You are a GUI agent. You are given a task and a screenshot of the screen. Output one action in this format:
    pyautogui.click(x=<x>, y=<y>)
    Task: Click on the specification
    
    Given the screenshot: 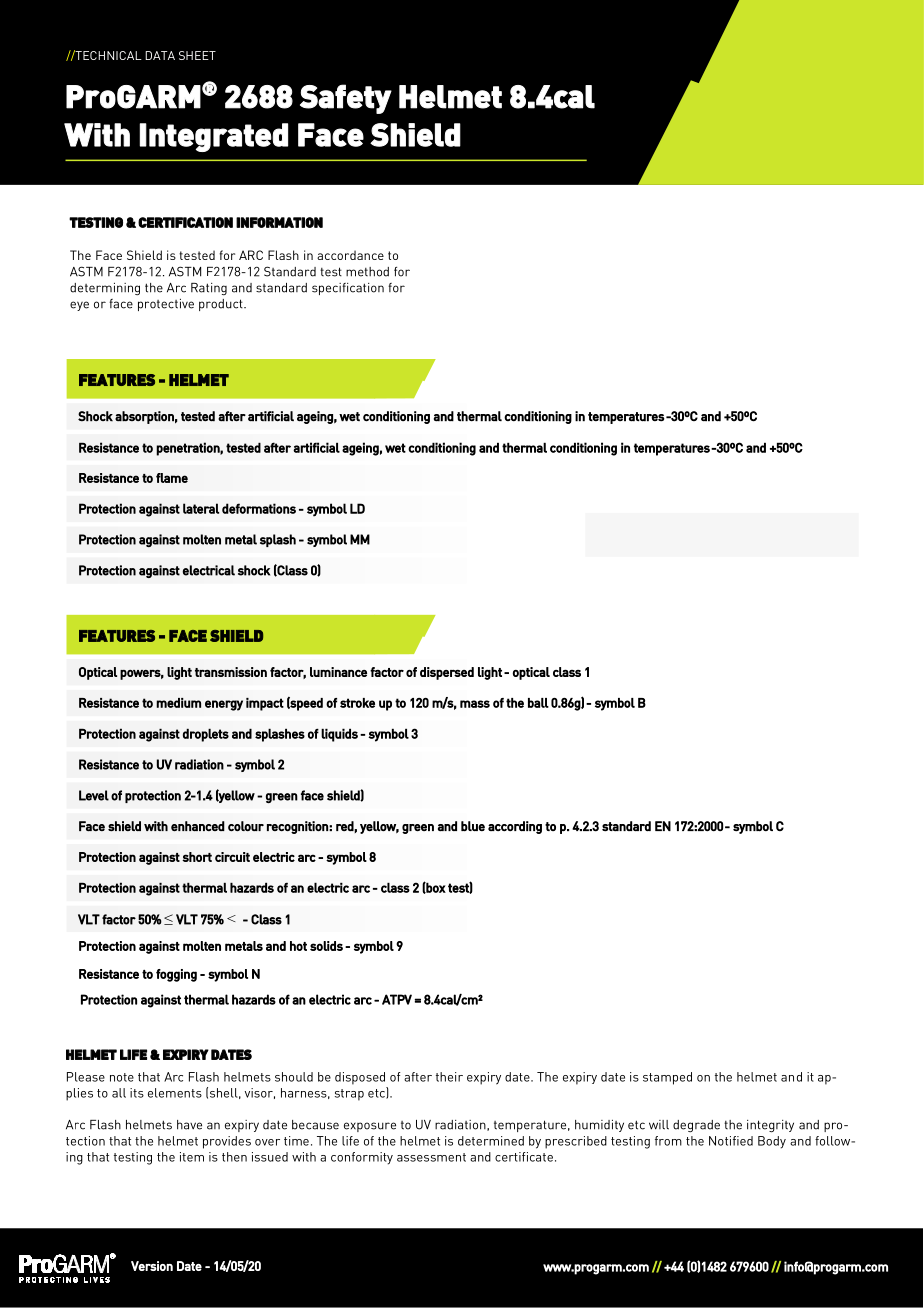 What is the action you would take?
    pyautogui.click(x=348, y=289)
